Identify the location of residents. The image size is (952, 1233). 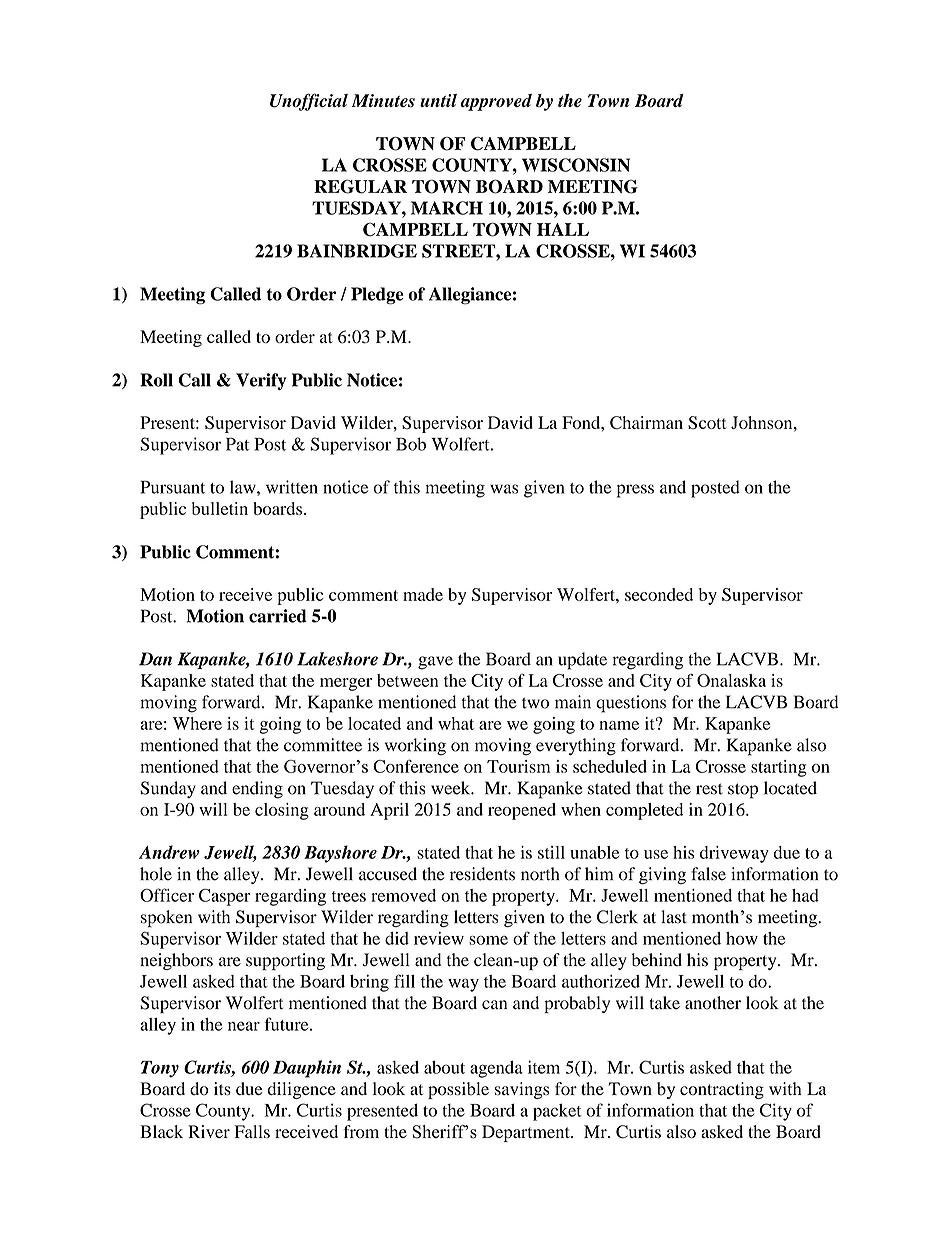
(482, 874).
